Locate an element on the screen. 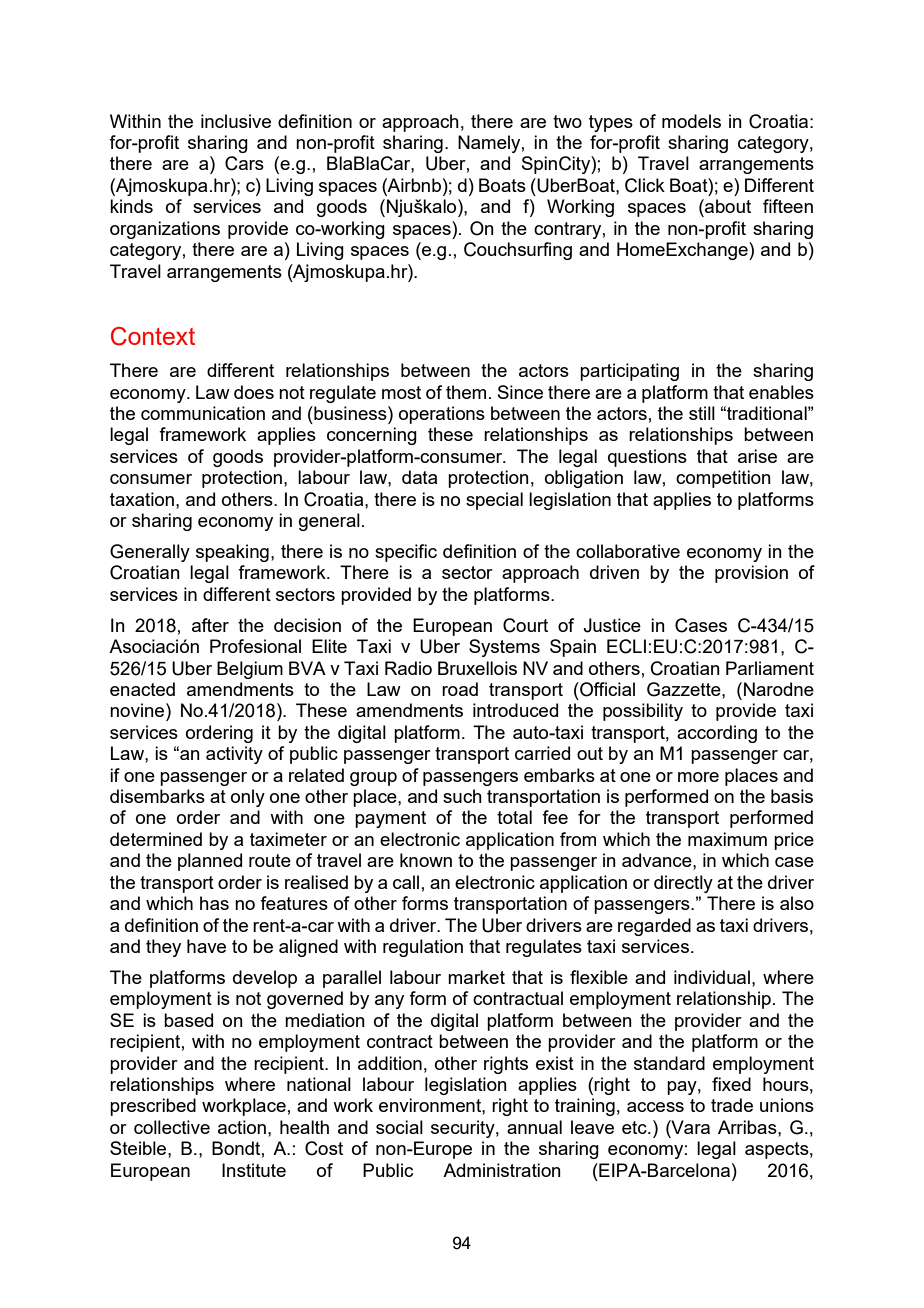 The height and width of the screenshot is (1308, 924). after is located at coordinates (210, 625).
